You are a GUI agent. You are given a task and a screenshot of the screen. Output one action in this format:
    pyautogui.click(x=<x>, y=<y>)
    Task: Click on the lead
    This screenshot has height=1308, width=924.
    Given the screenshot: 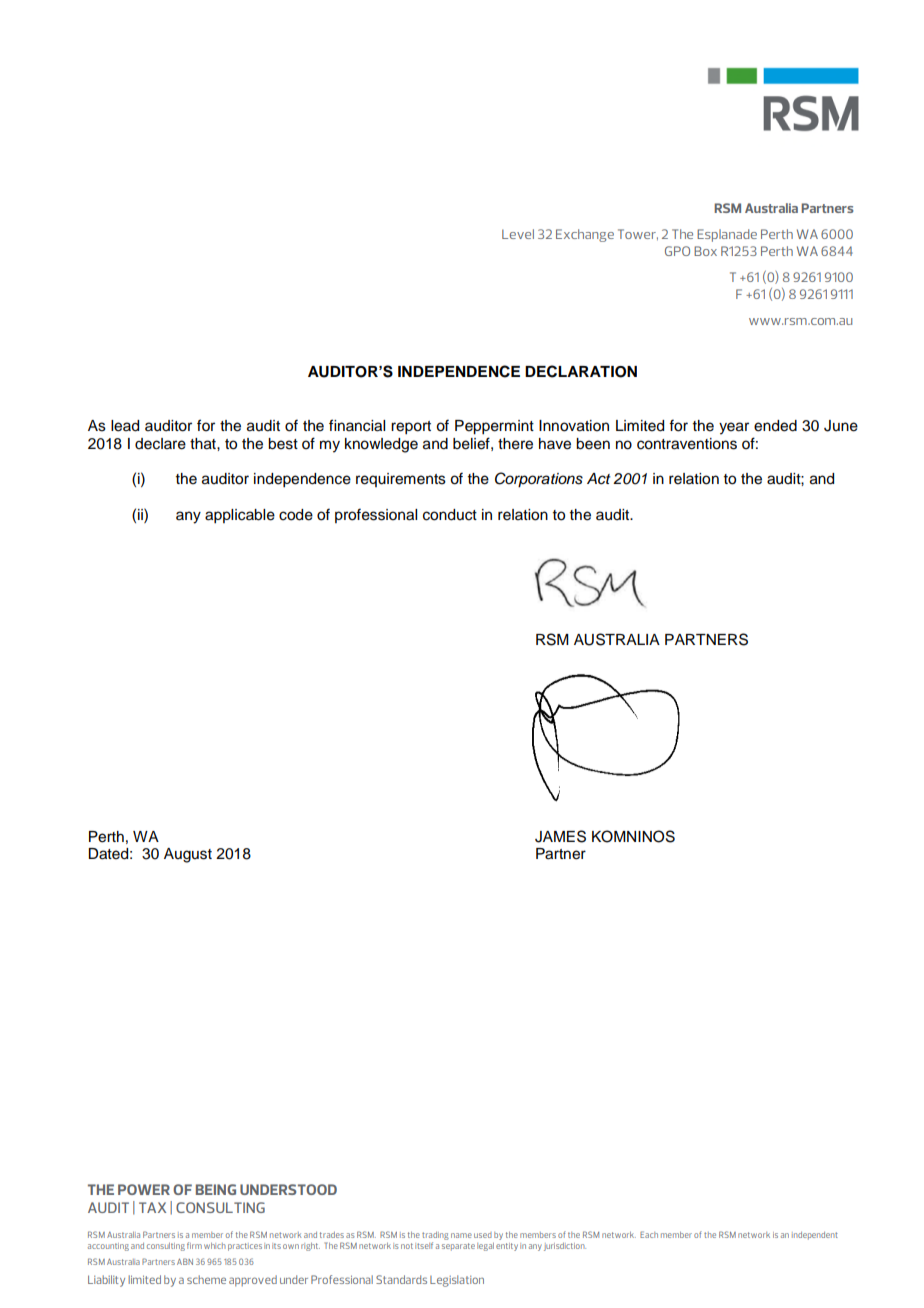 What is the action you would take?
    pyautogui.click(x=125, y=426)
